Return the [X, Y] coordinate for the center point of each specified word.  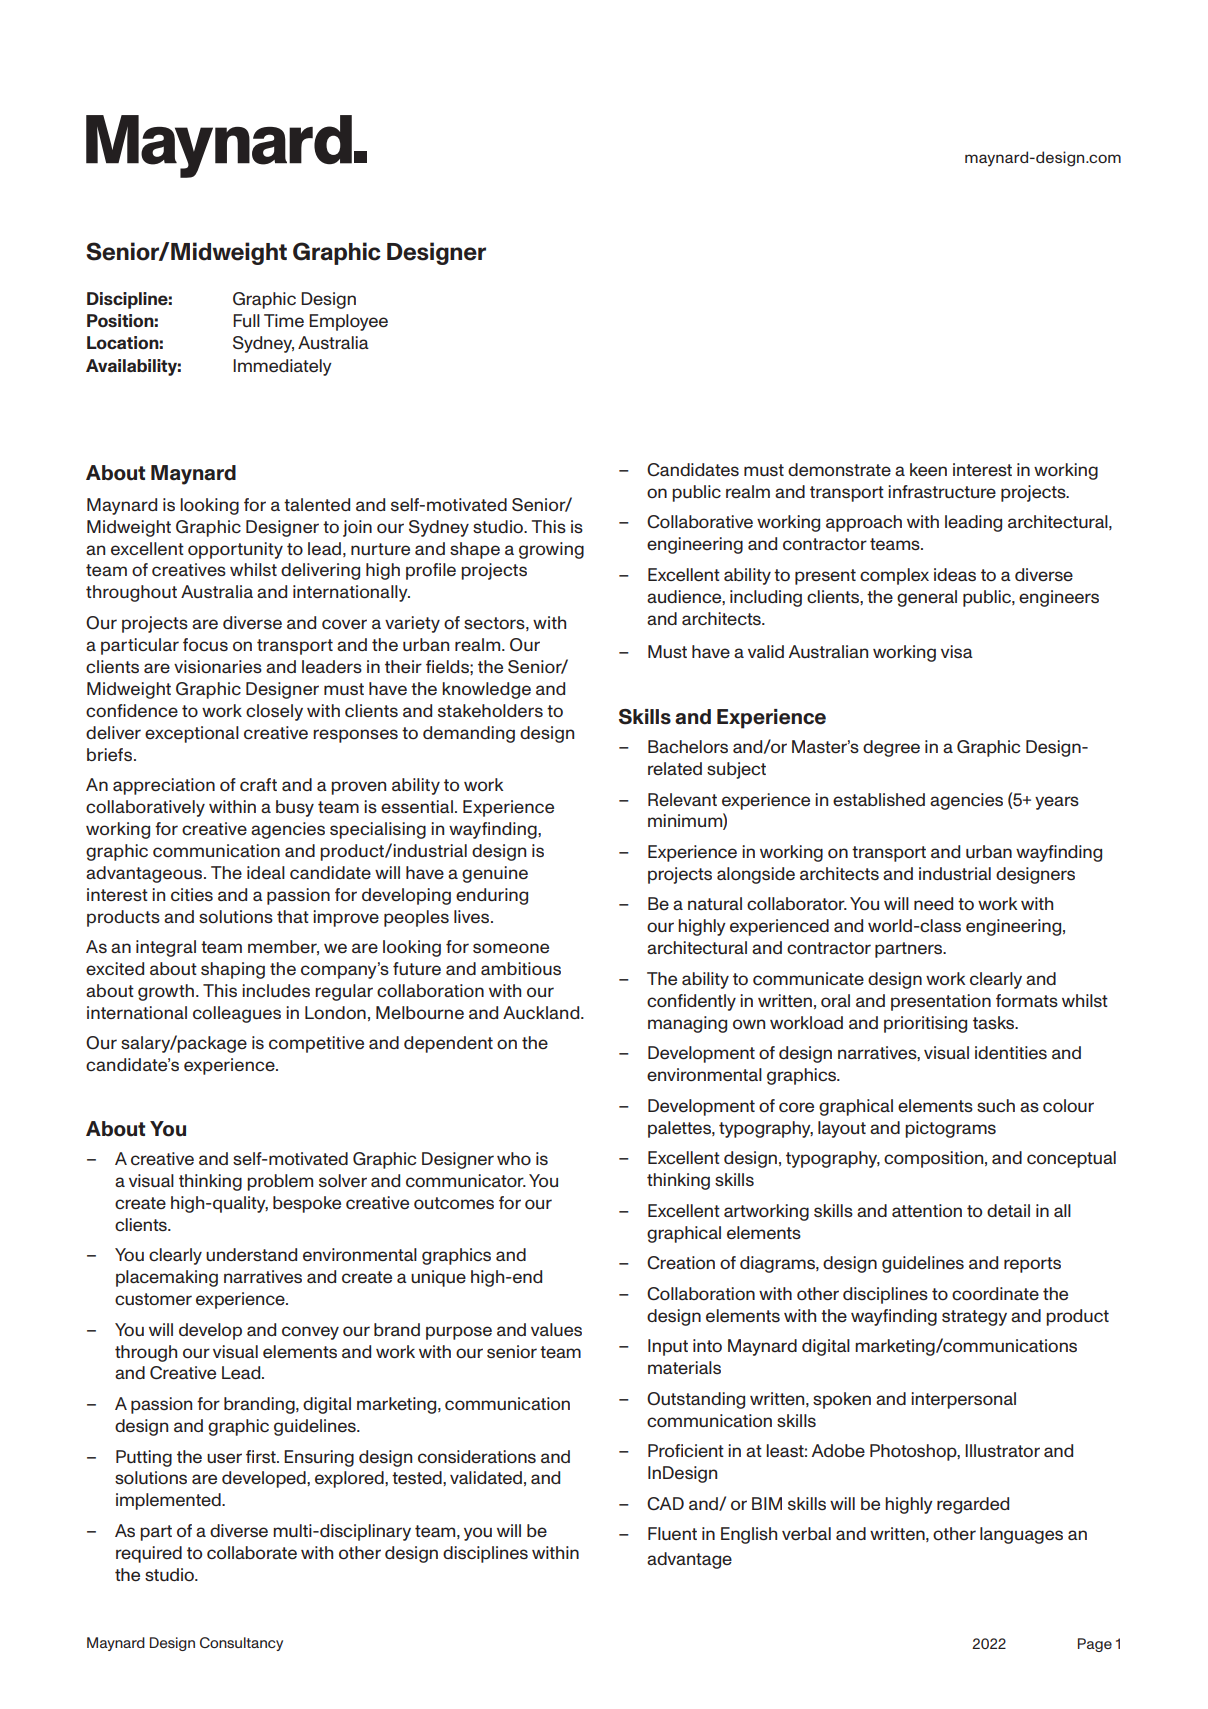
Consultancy [241, 1644]
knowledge [486, 690]
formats [1027, 1000]
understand [251, 1254]
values [556, 1329]
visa [957, 651]
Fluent [672, 1533]
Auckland [542, 1012]
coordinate [995, 1294]
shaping [233, 970]
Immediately [282, 367]
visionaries [218, 666]
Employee [348, 322]
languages [1021, 1535]
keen [928, 469]
